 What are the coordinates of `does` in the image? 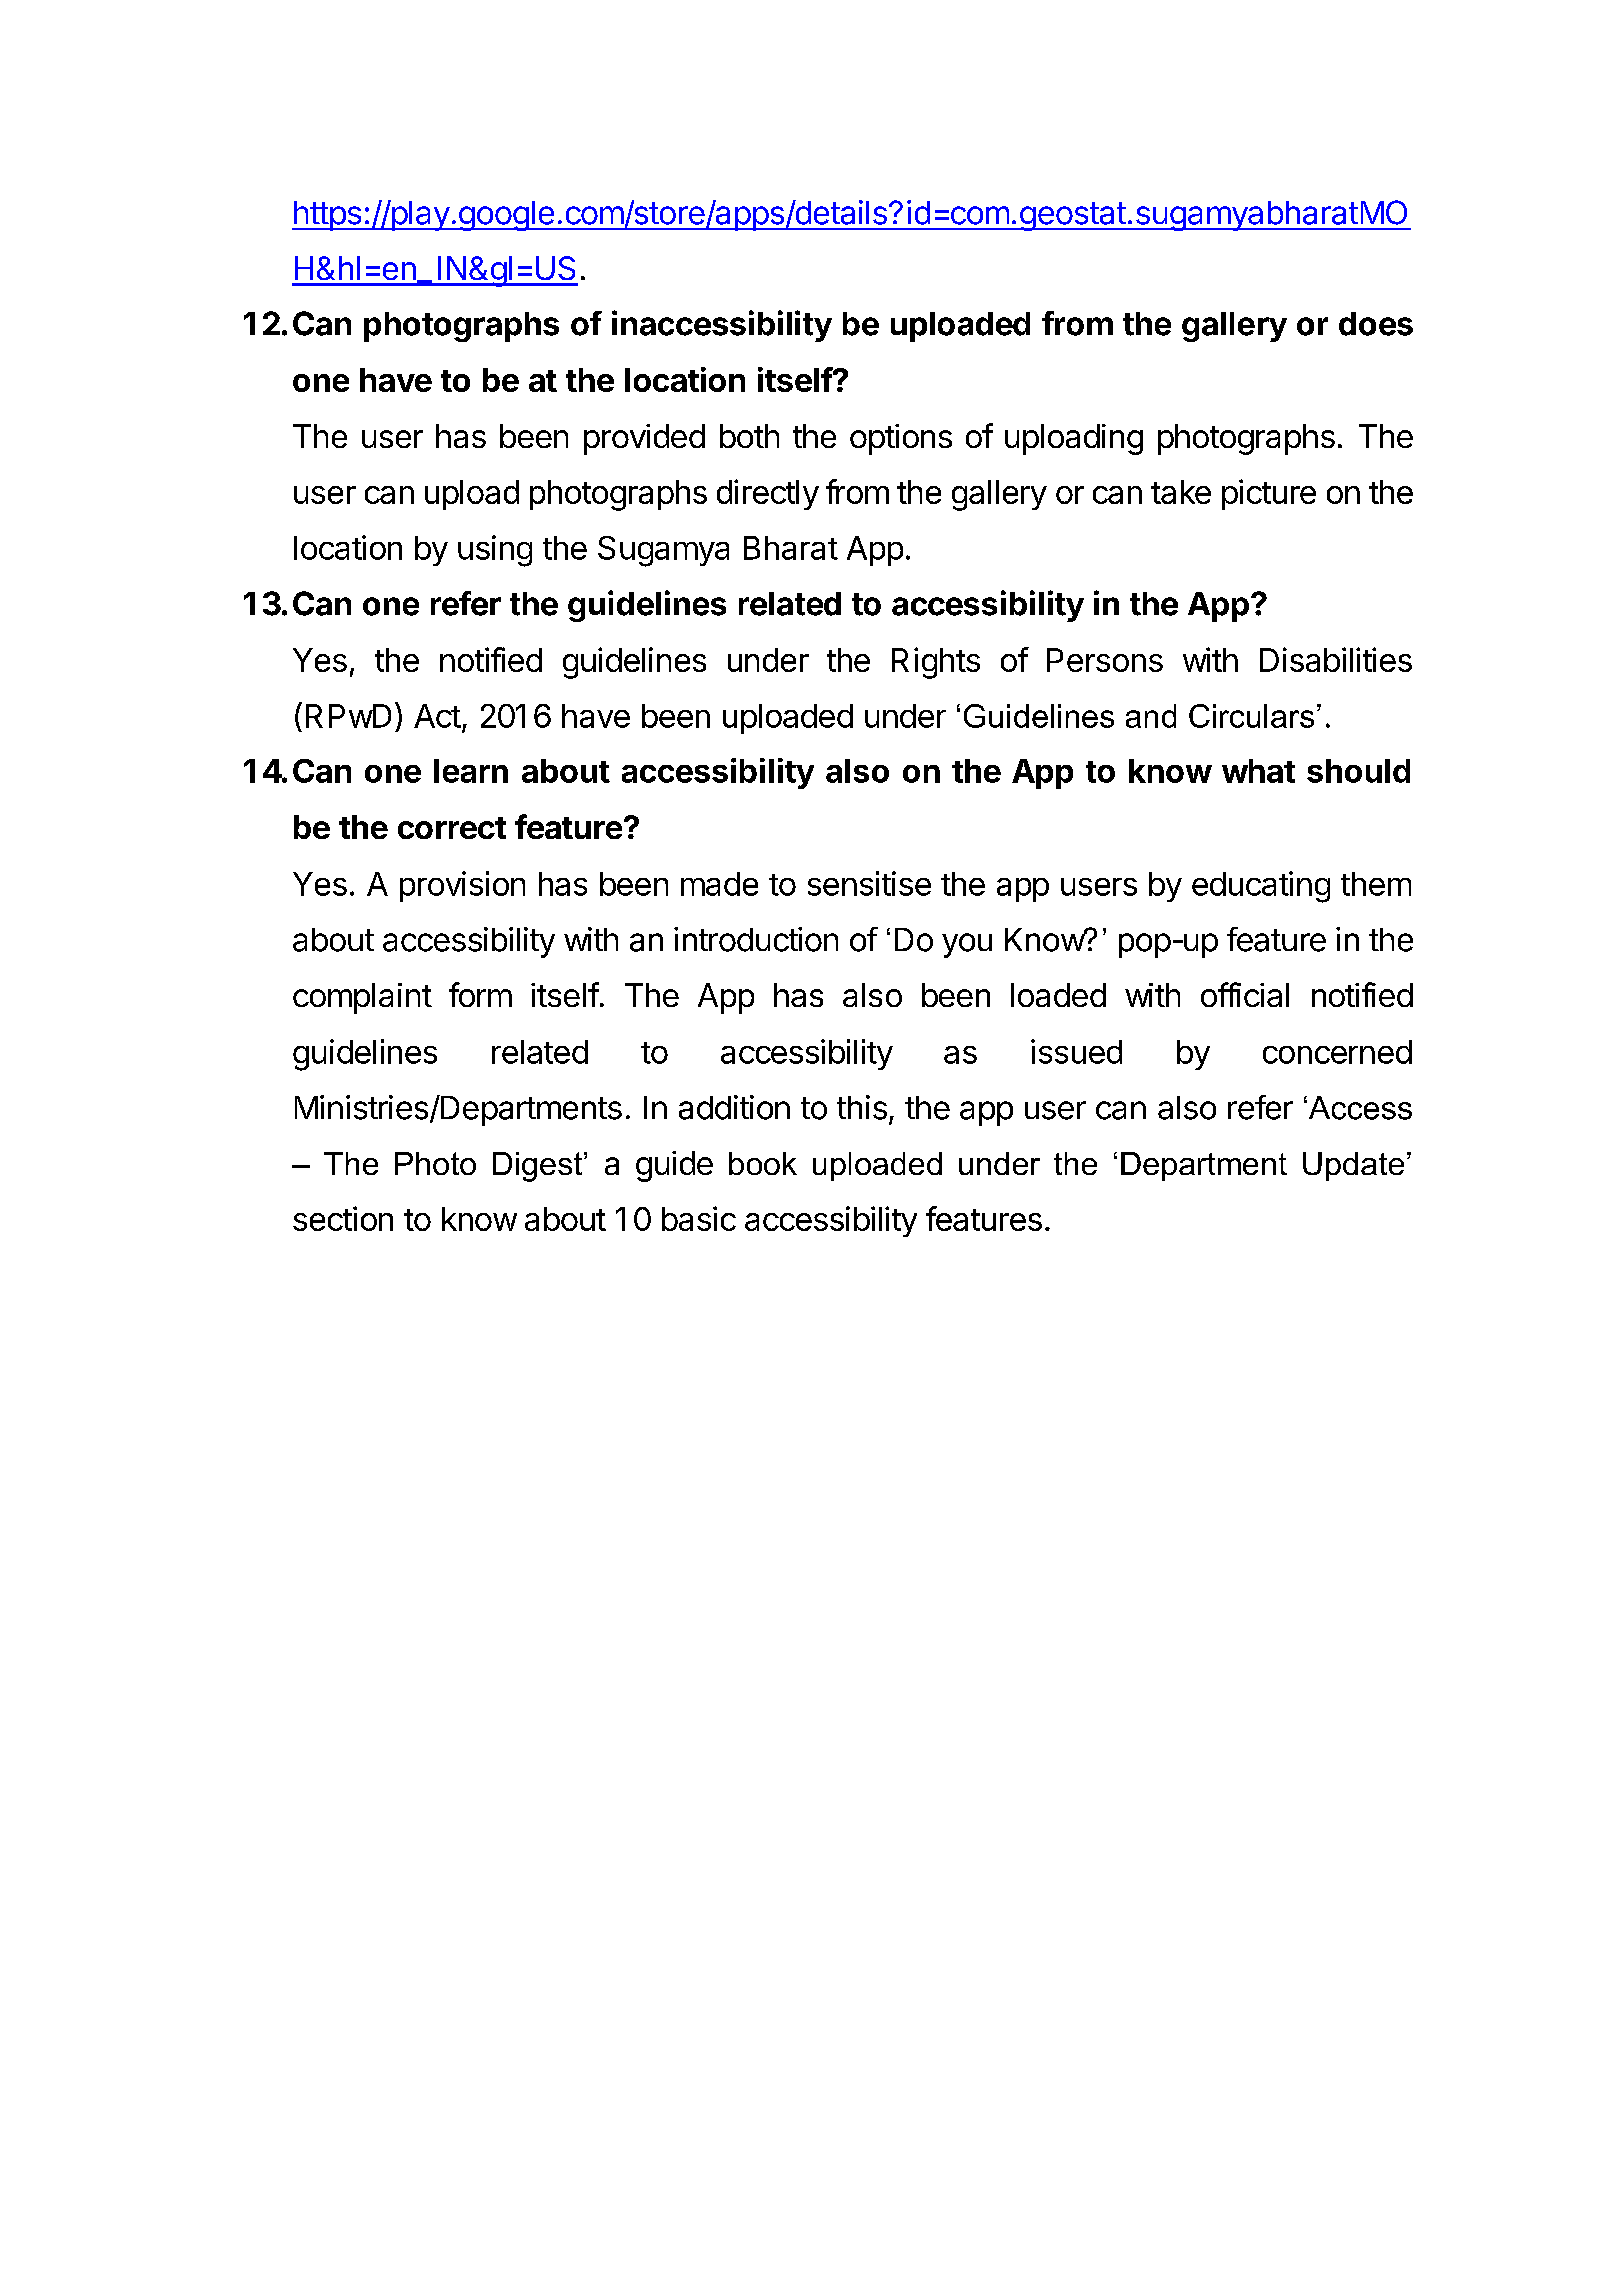 It's located at (1376, 324).
